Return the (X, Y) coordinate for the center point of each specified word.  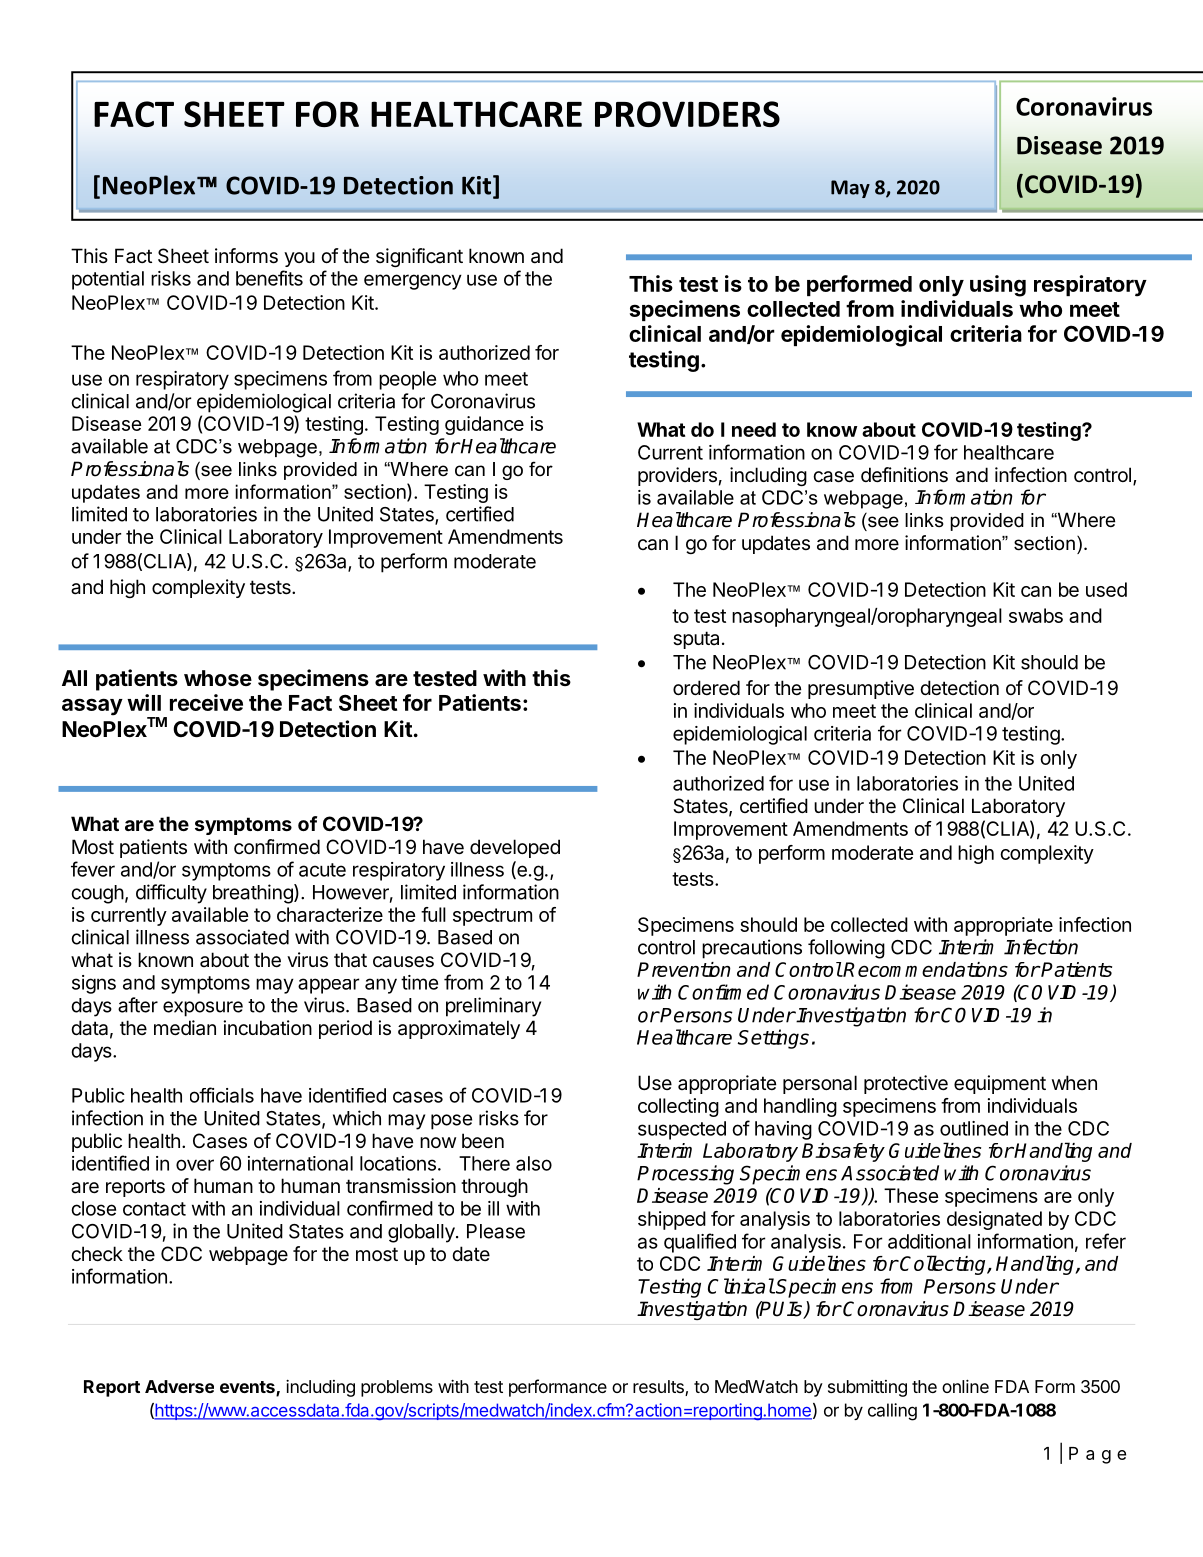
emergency (413, 282)
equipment (1000, 1084)
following (846, 949)
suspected (682, 1130)
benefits (269, 278)
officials (222, 1095)
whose (218, 678)
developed (515, 848)
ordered (706, 688)
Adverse (179, 1386)
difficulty (171, 894)
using (998, 286)
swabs (1036, 615)
